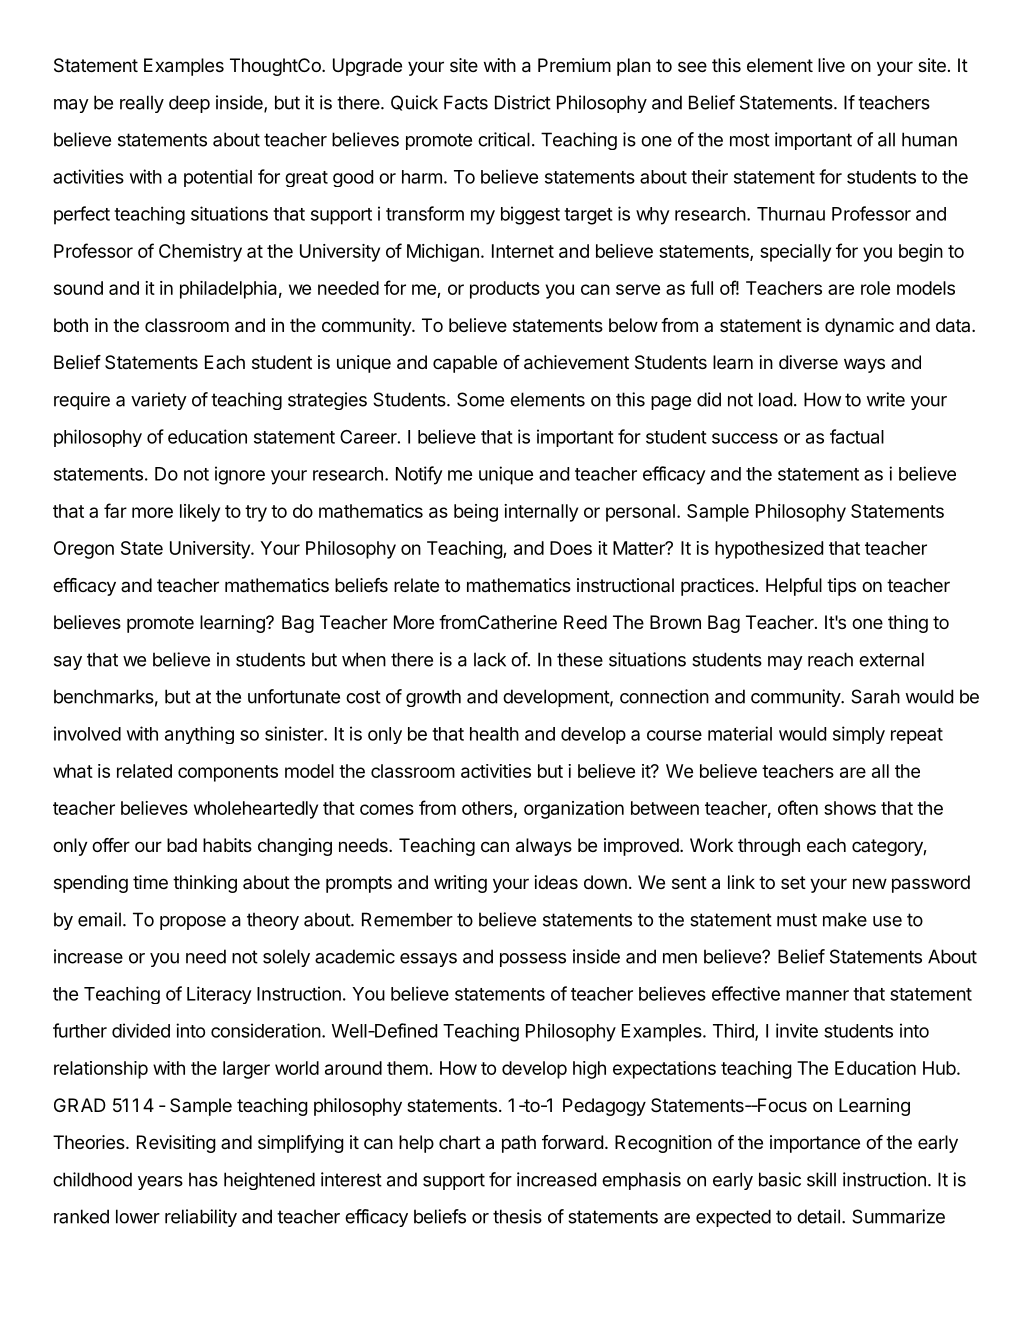 The height and width of the page is (1337, 1033). What do you see at coordinates (219, 995) in the page?
I see `Literacy` at bounding box center [219, 995].
